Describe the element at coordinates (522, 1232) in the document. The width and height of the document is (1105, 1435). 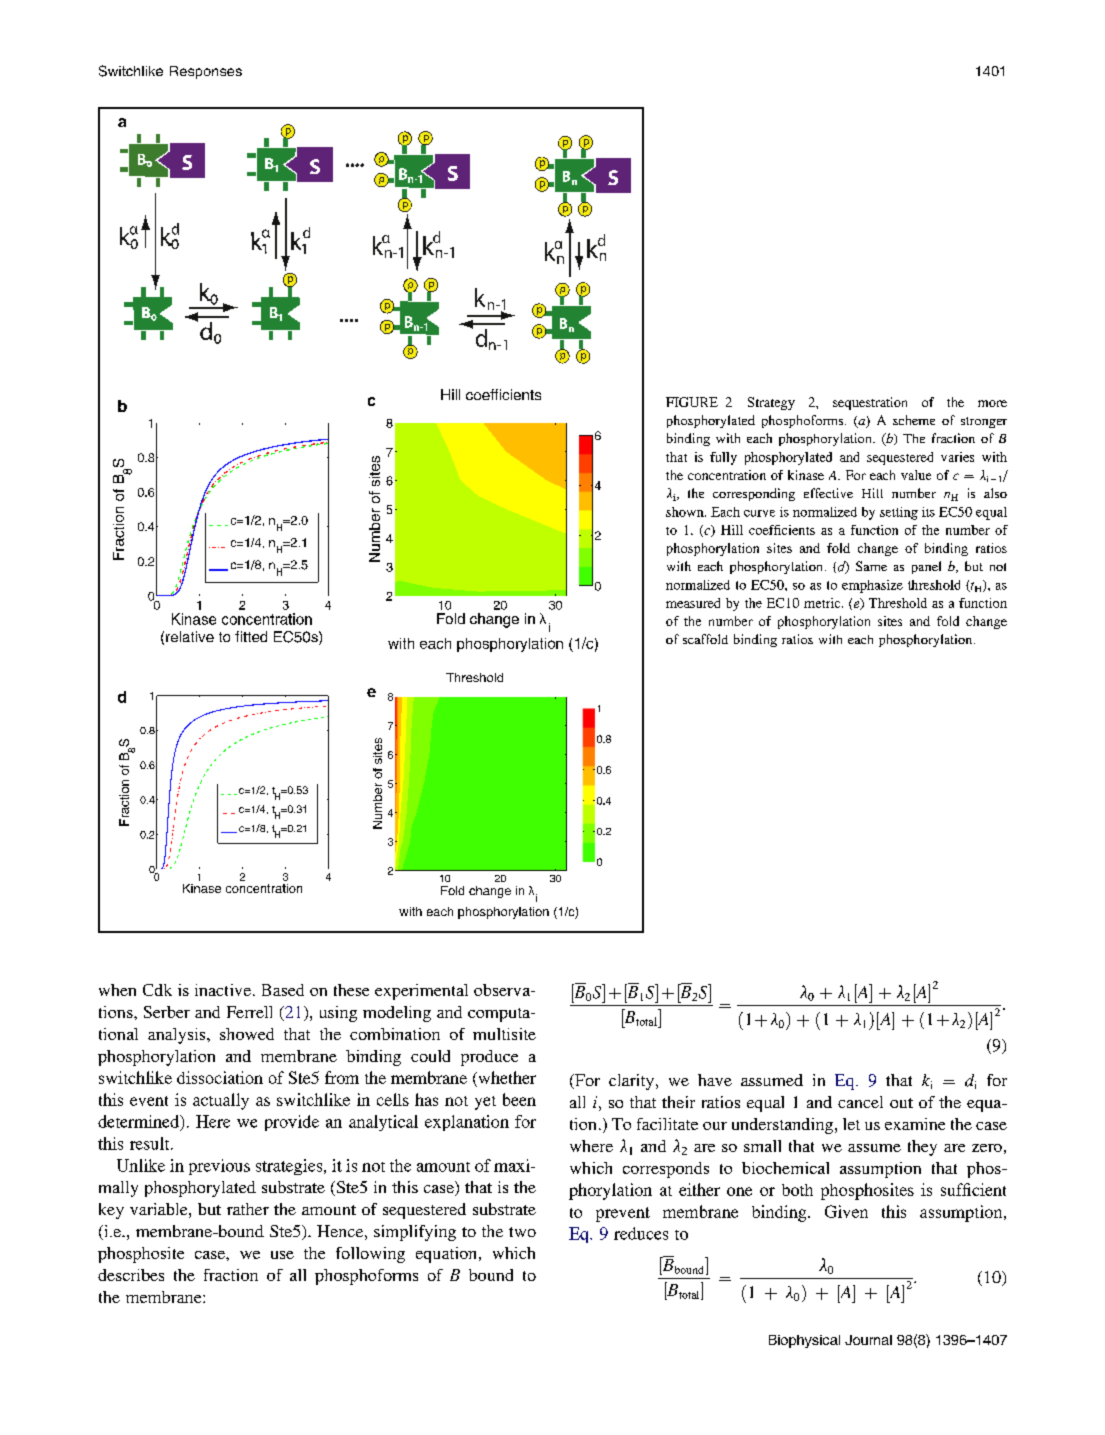
I see `two` at that location.
